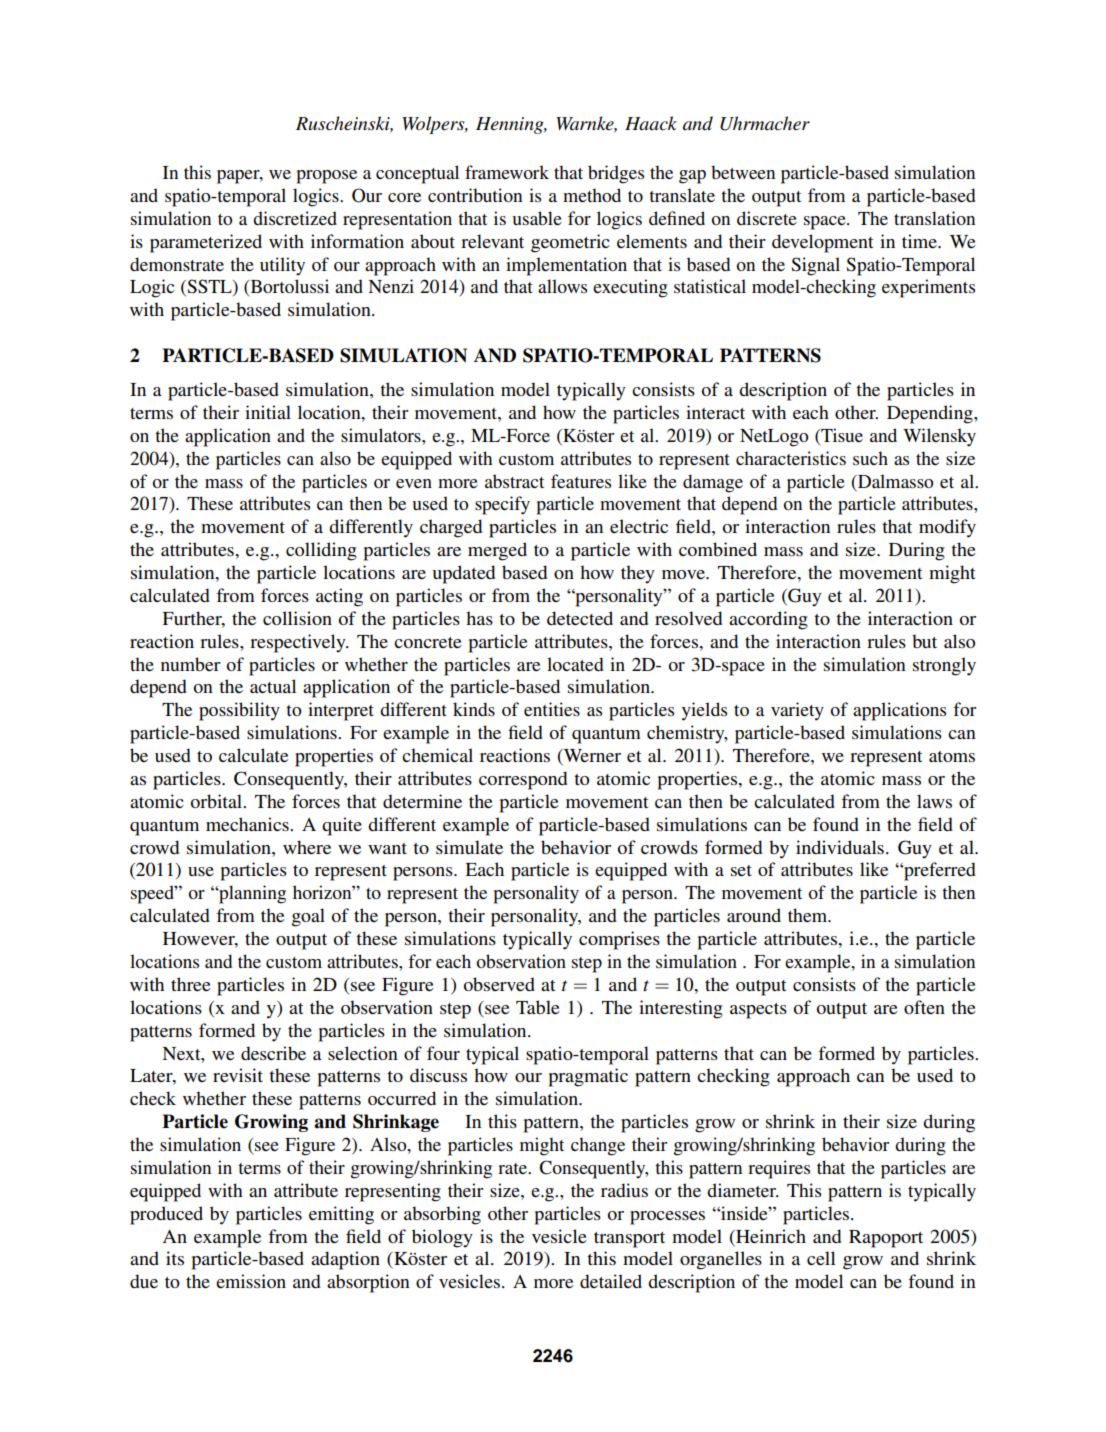 This screenshot has width=1106, height=1432. I want to click on specify, so click(502, 505).
